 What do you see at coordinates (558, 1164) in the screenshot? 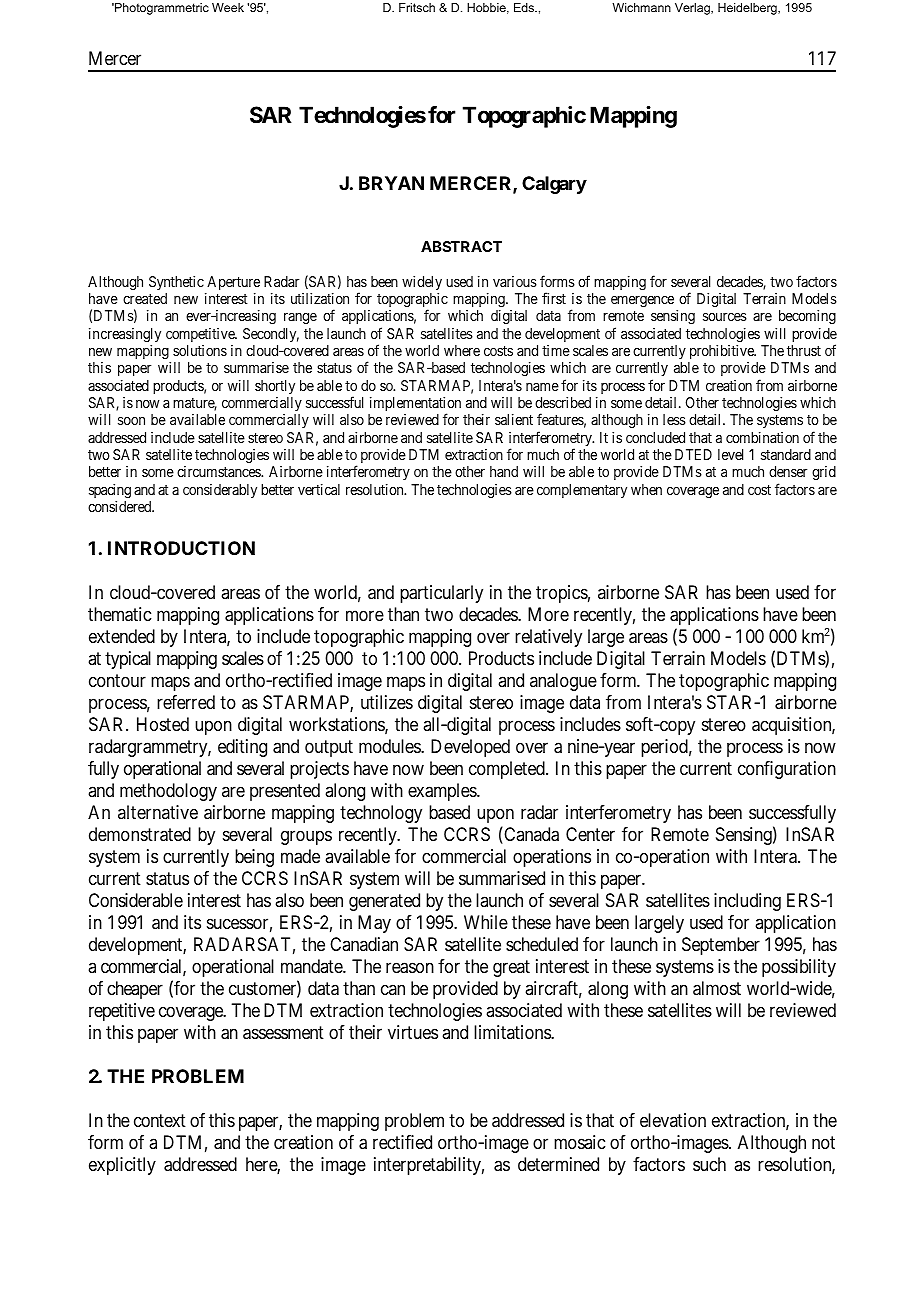
I see `determined` at bounding box center [558, 1164].
